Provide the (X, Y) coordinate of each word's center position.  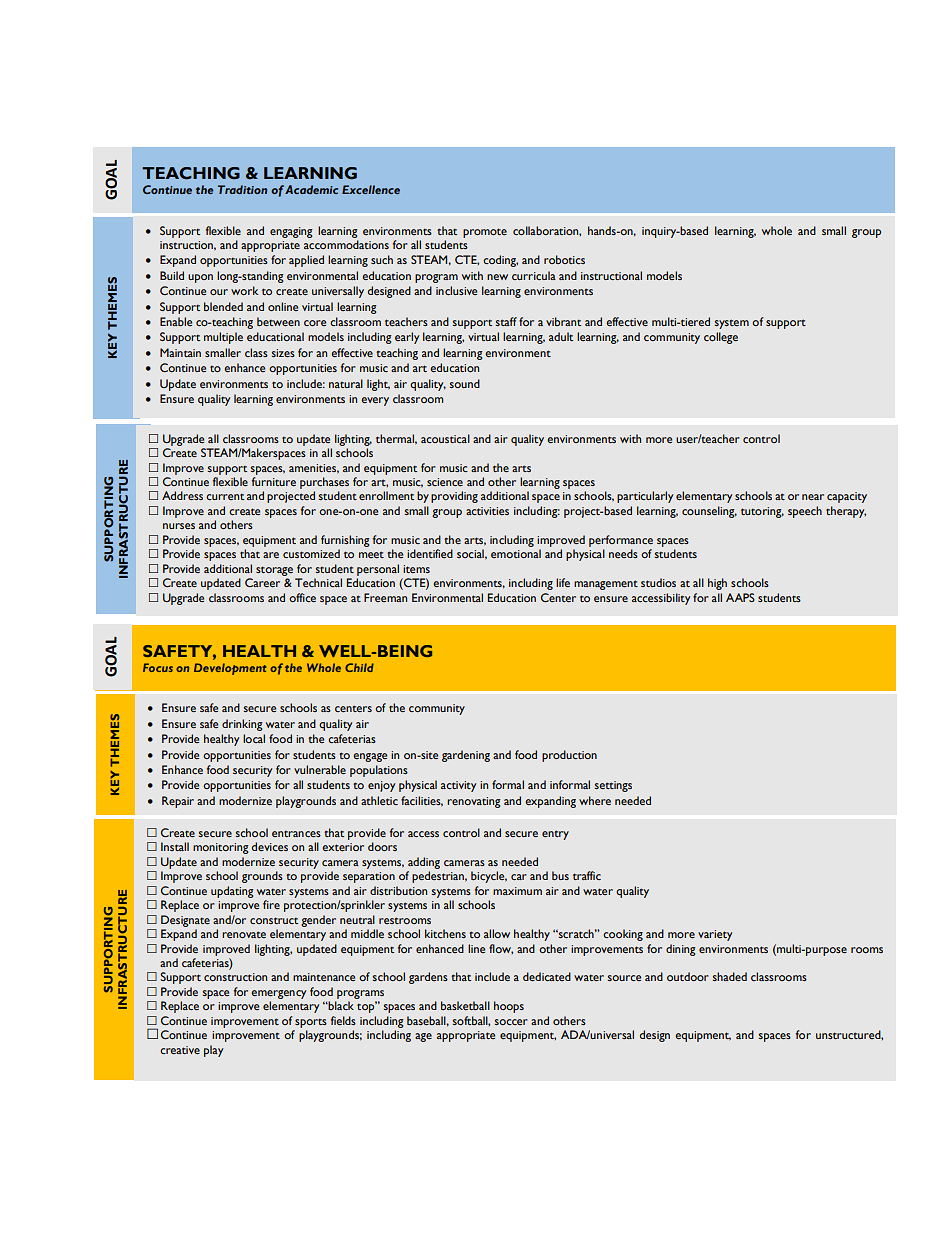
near (813, 497)
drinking (242, 725)
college (721, 338)
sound (465, 383)
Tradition (242, 189)
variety (715, 935)
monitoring (221, 848)
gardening (466, 756)
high (717, 584)
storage (274, 571)
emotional (516, 553)
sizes (283, 353)
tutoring (762, 512)
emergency (278, 994)
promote (485, 233)
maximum (517, 891)
